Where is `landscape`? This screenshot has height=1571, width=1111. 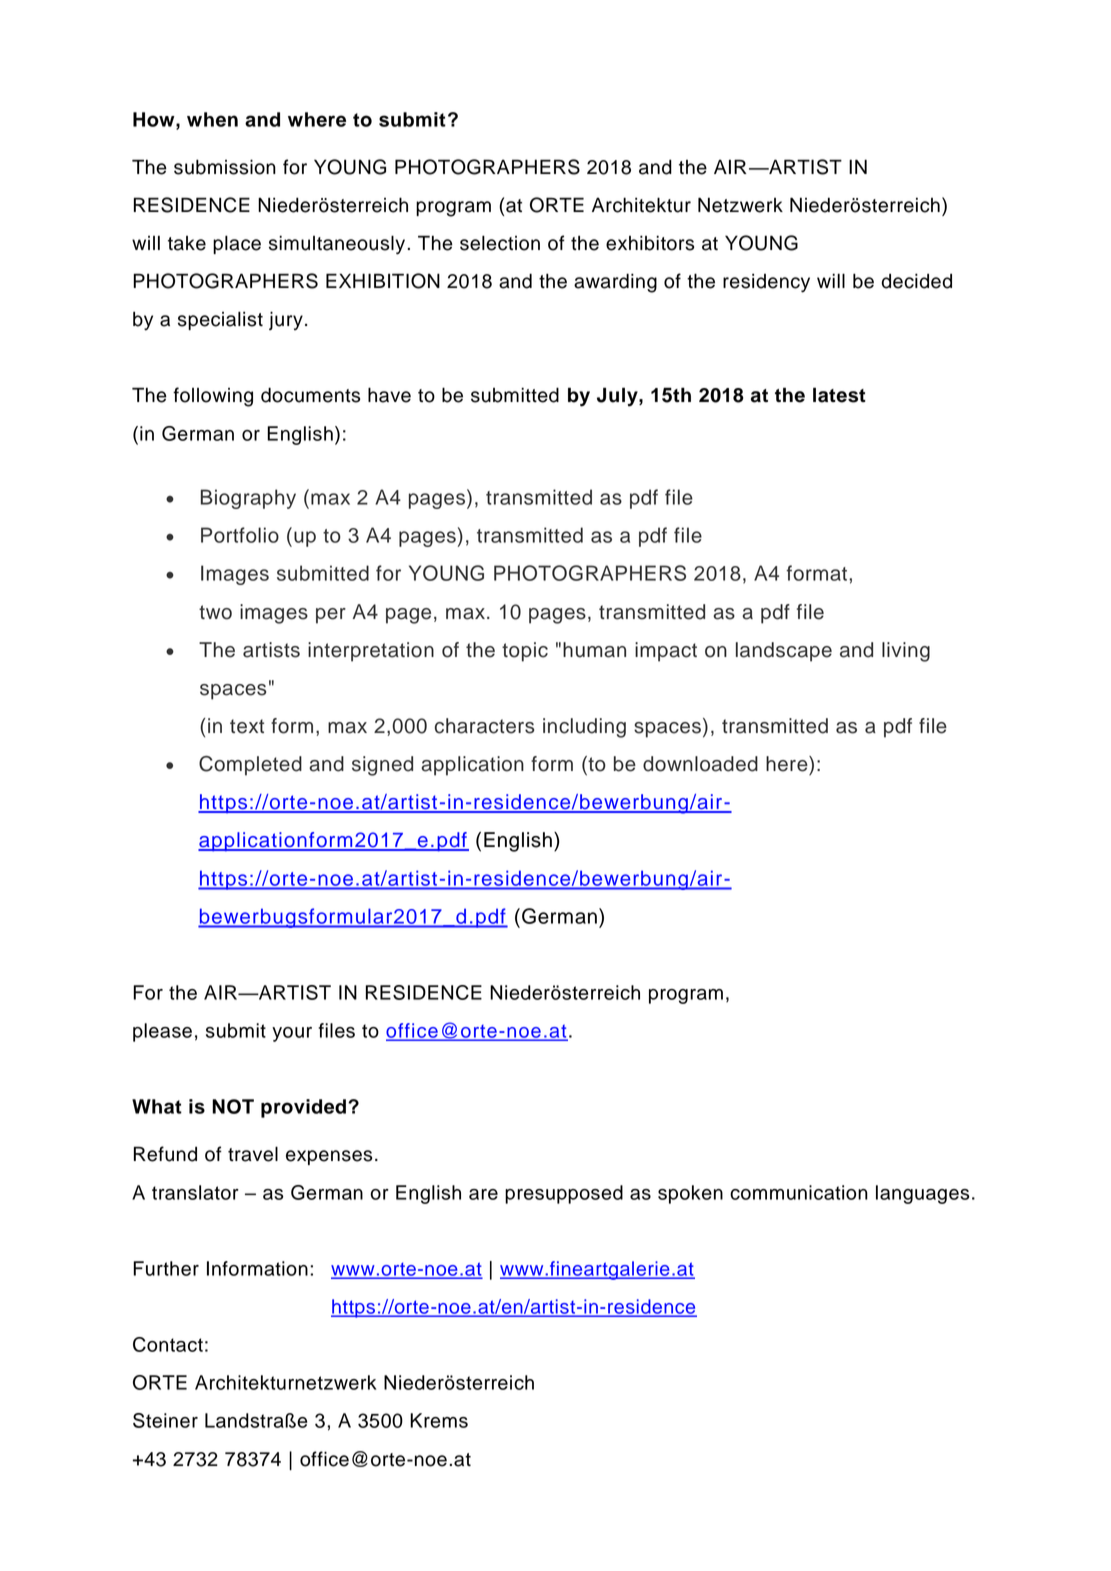 landscape is located at coordinates (784, 652).
